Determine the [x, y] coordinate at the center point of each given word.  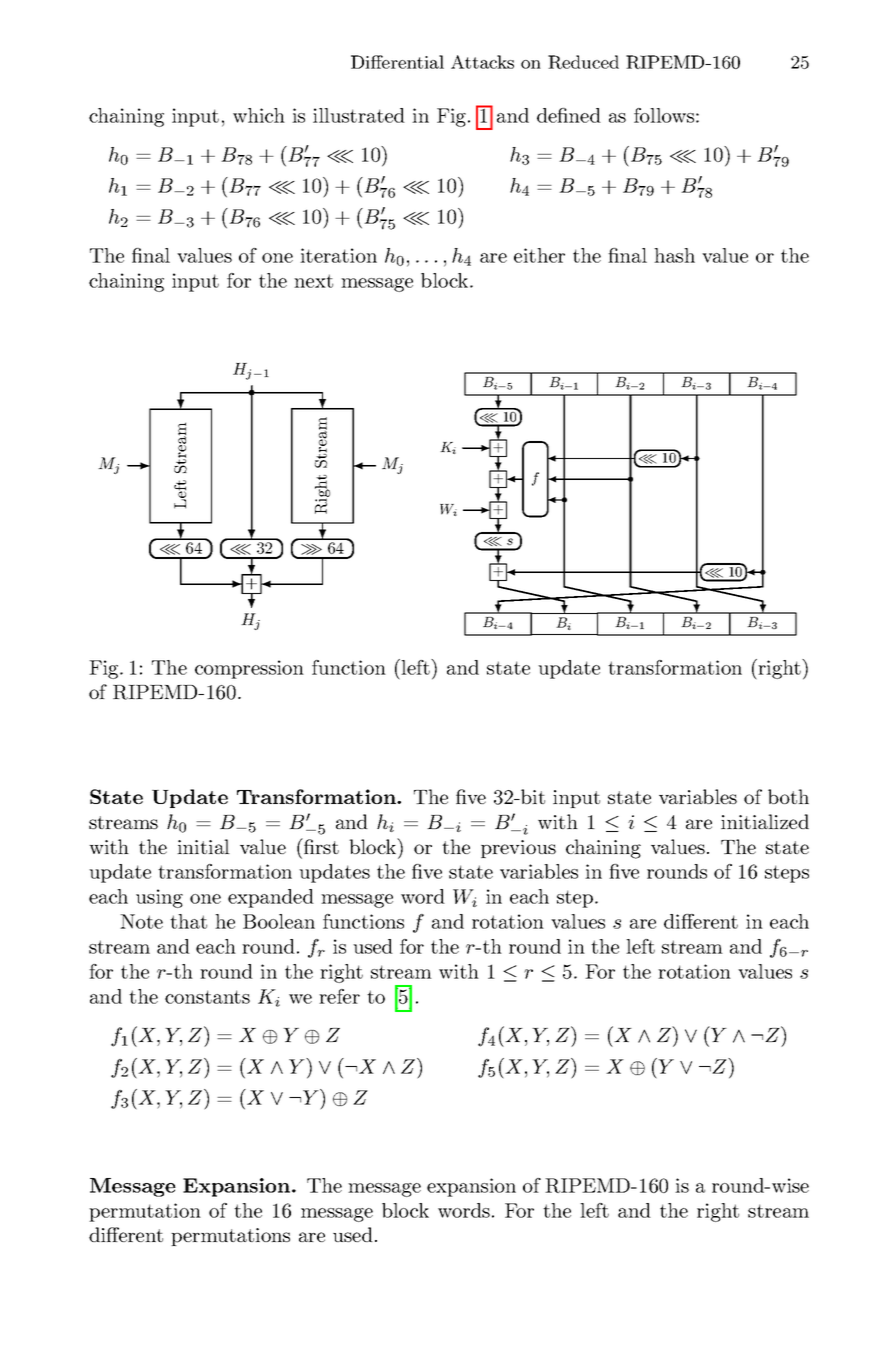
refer [339, 996]
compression [249, 669]
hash [674, 255]
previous [518, 849]
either [539, 255]
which [259, 115]
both [788, 796]
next [313, 281]
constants [207, 997]
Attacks [482, 62]
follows [664, 115]
